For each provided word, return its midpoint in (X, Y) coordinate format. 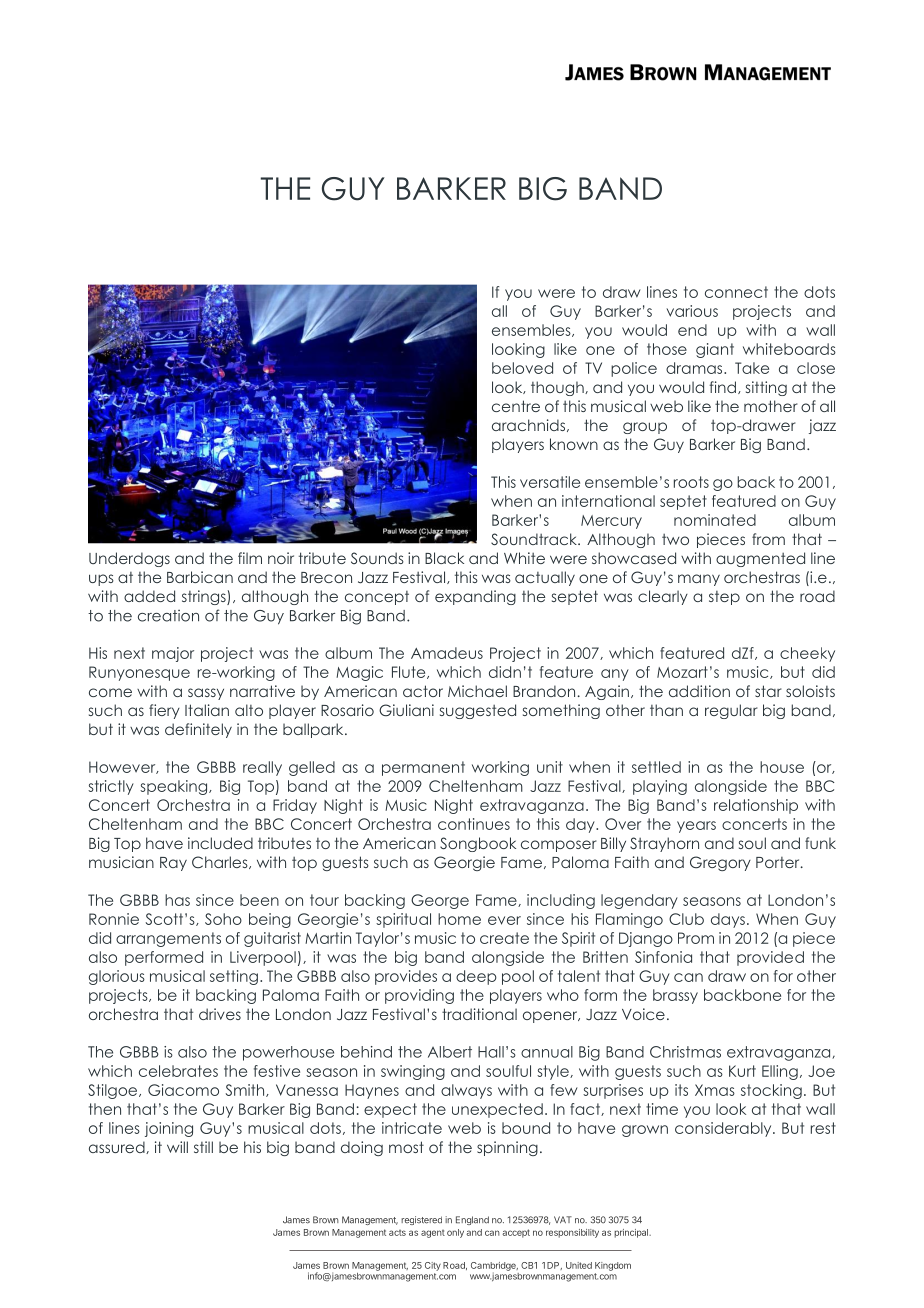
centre (516, 406)
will (177, 1147)
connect (736, 292)
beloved (522, 368)
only (455, 1233)
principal (632, 1233)
